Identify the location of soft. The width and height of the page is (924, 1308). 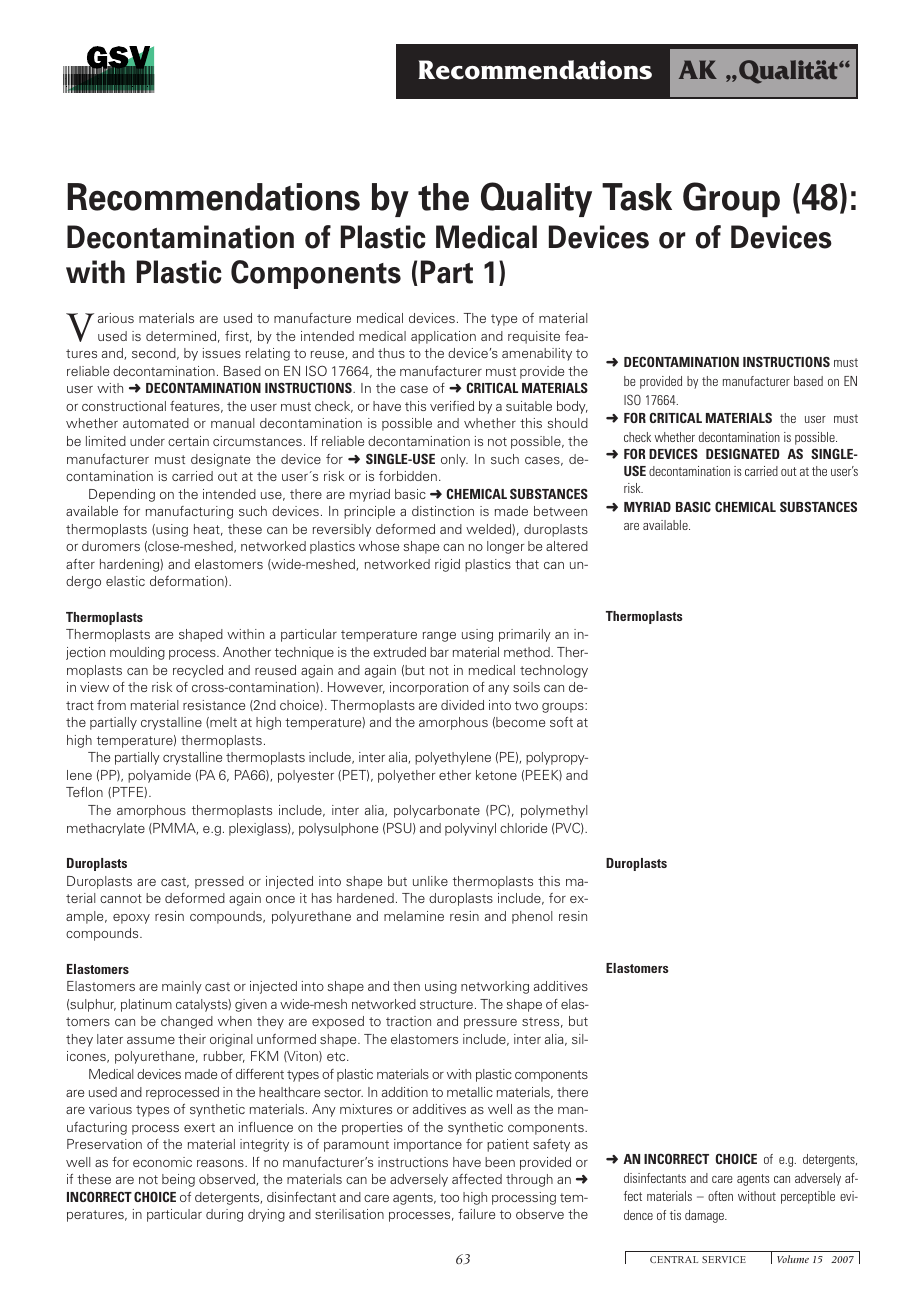
(561, 722).
